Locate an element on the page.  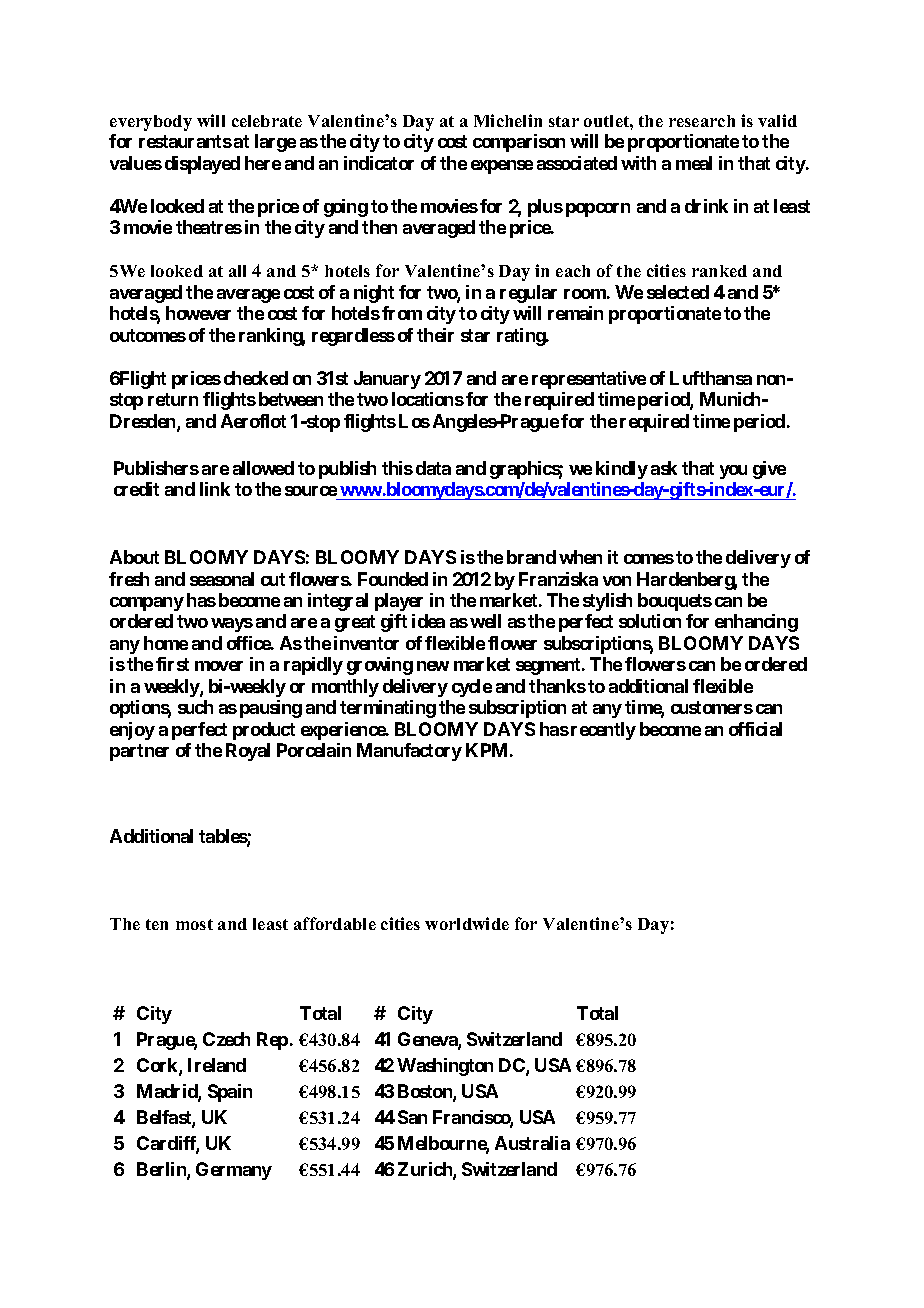
solution is located at coordinates (650, 621).
